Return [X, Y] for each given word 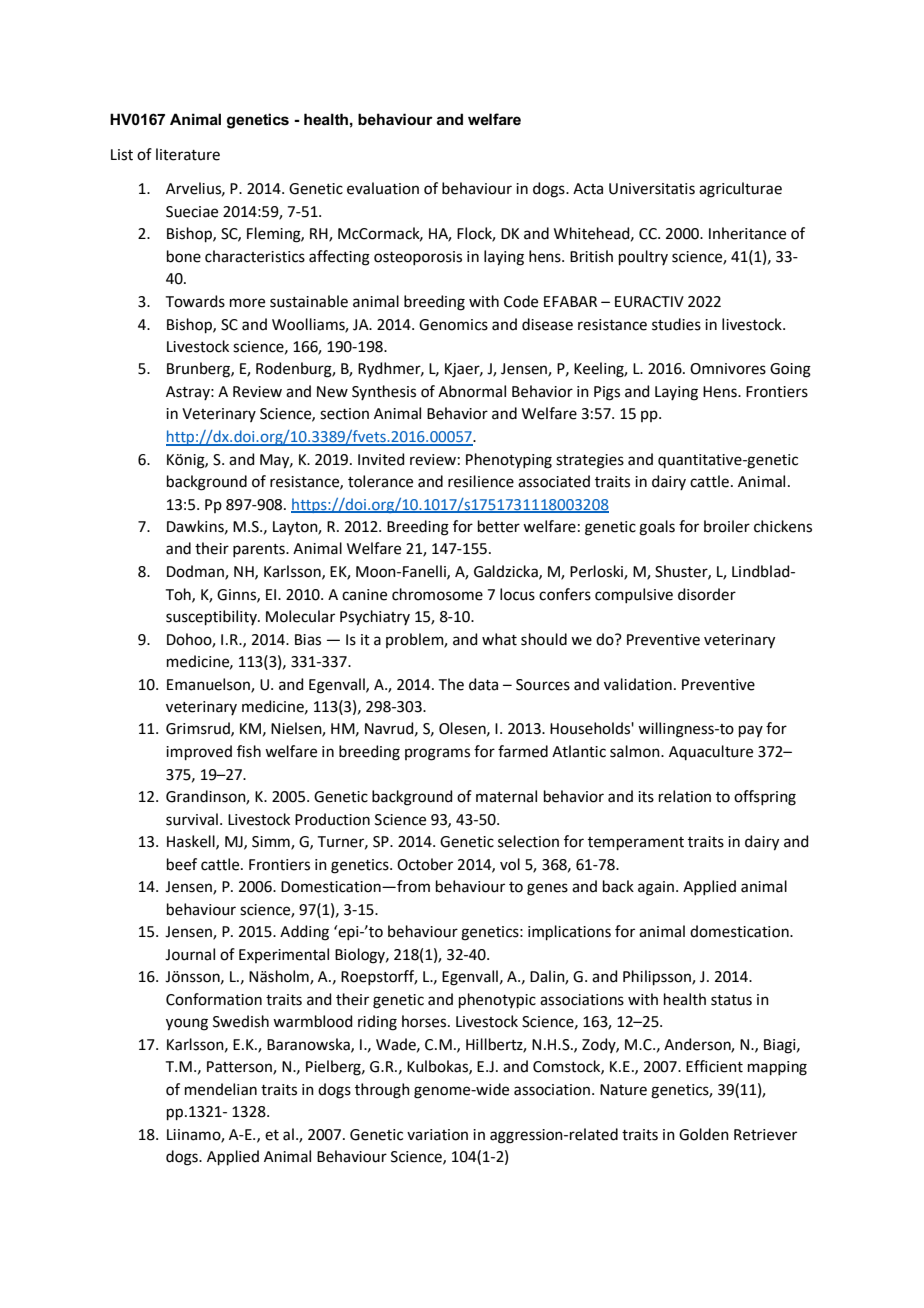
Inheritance [747, 233]
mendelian [221, 1089]
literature [188, 154]
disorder [707, 594]
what [499, 639]
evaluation [383, 188]
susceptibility [212, 617]
